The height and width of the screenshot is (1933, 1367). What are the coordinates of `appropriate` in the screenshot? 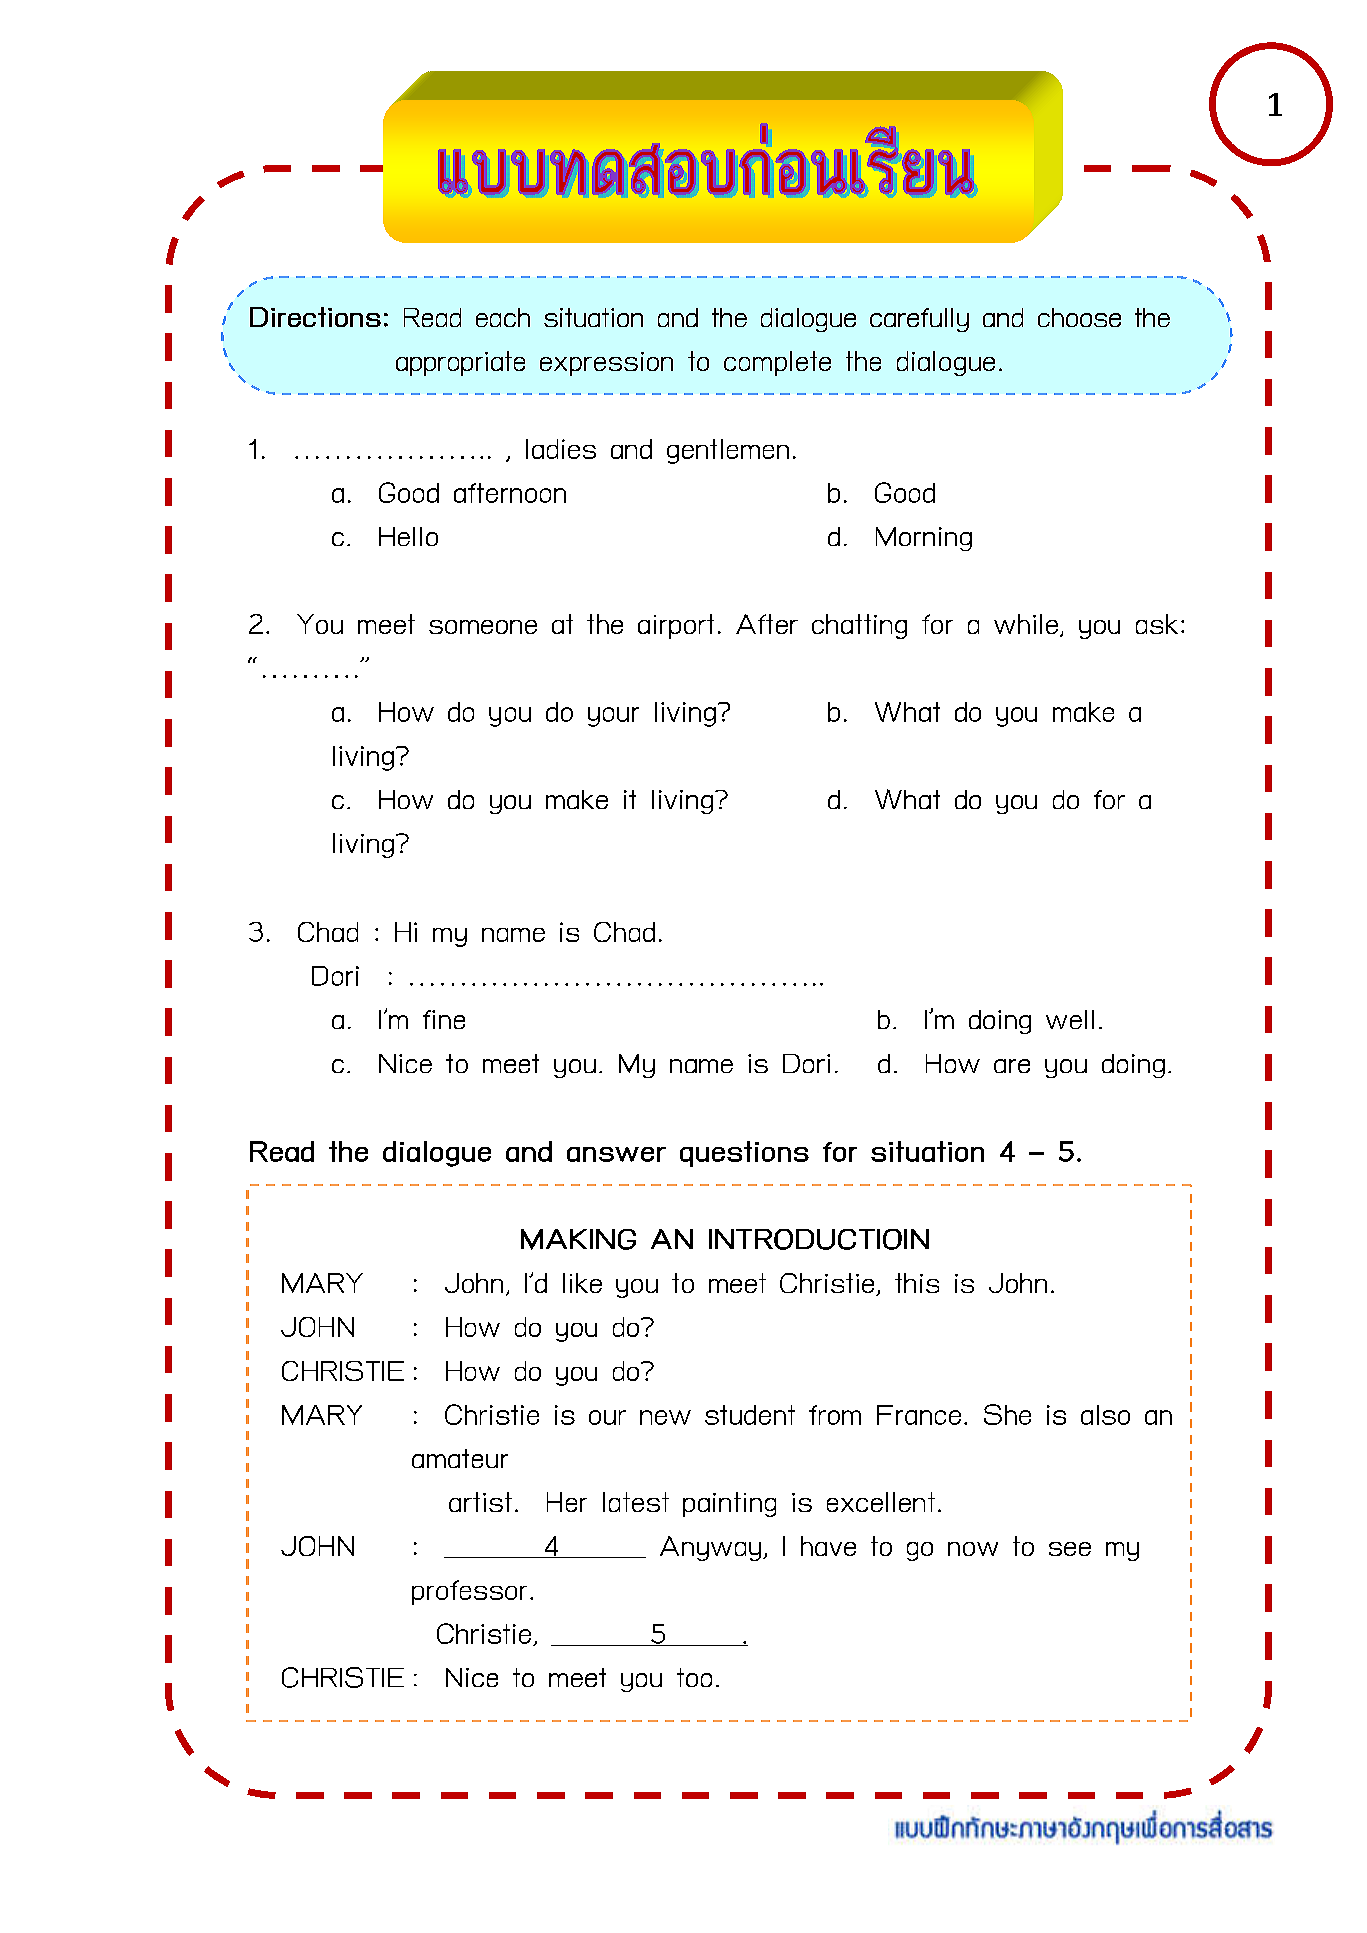 It's located at (460, 363).
